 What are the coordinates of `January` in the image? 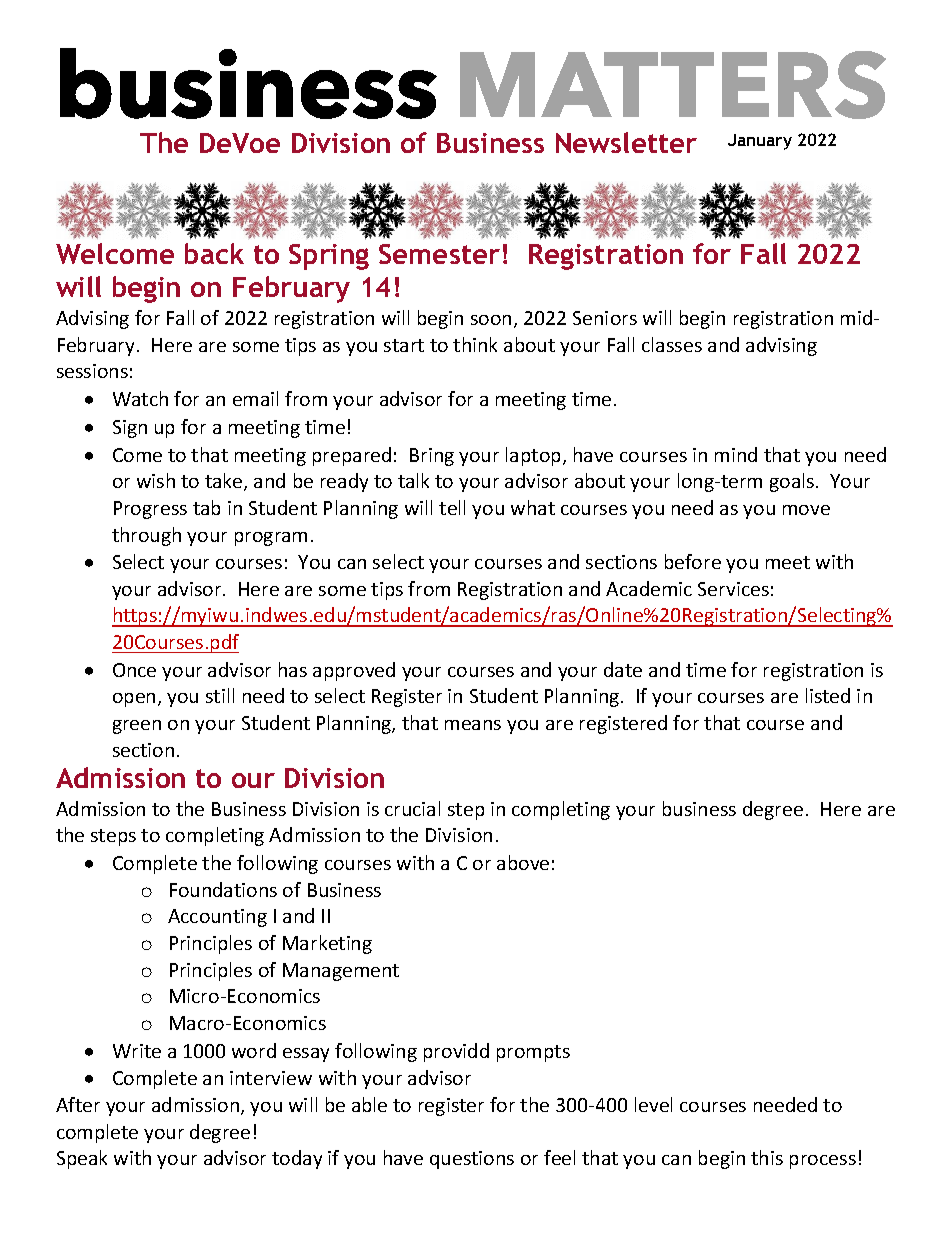 It's located at (760, 142).
